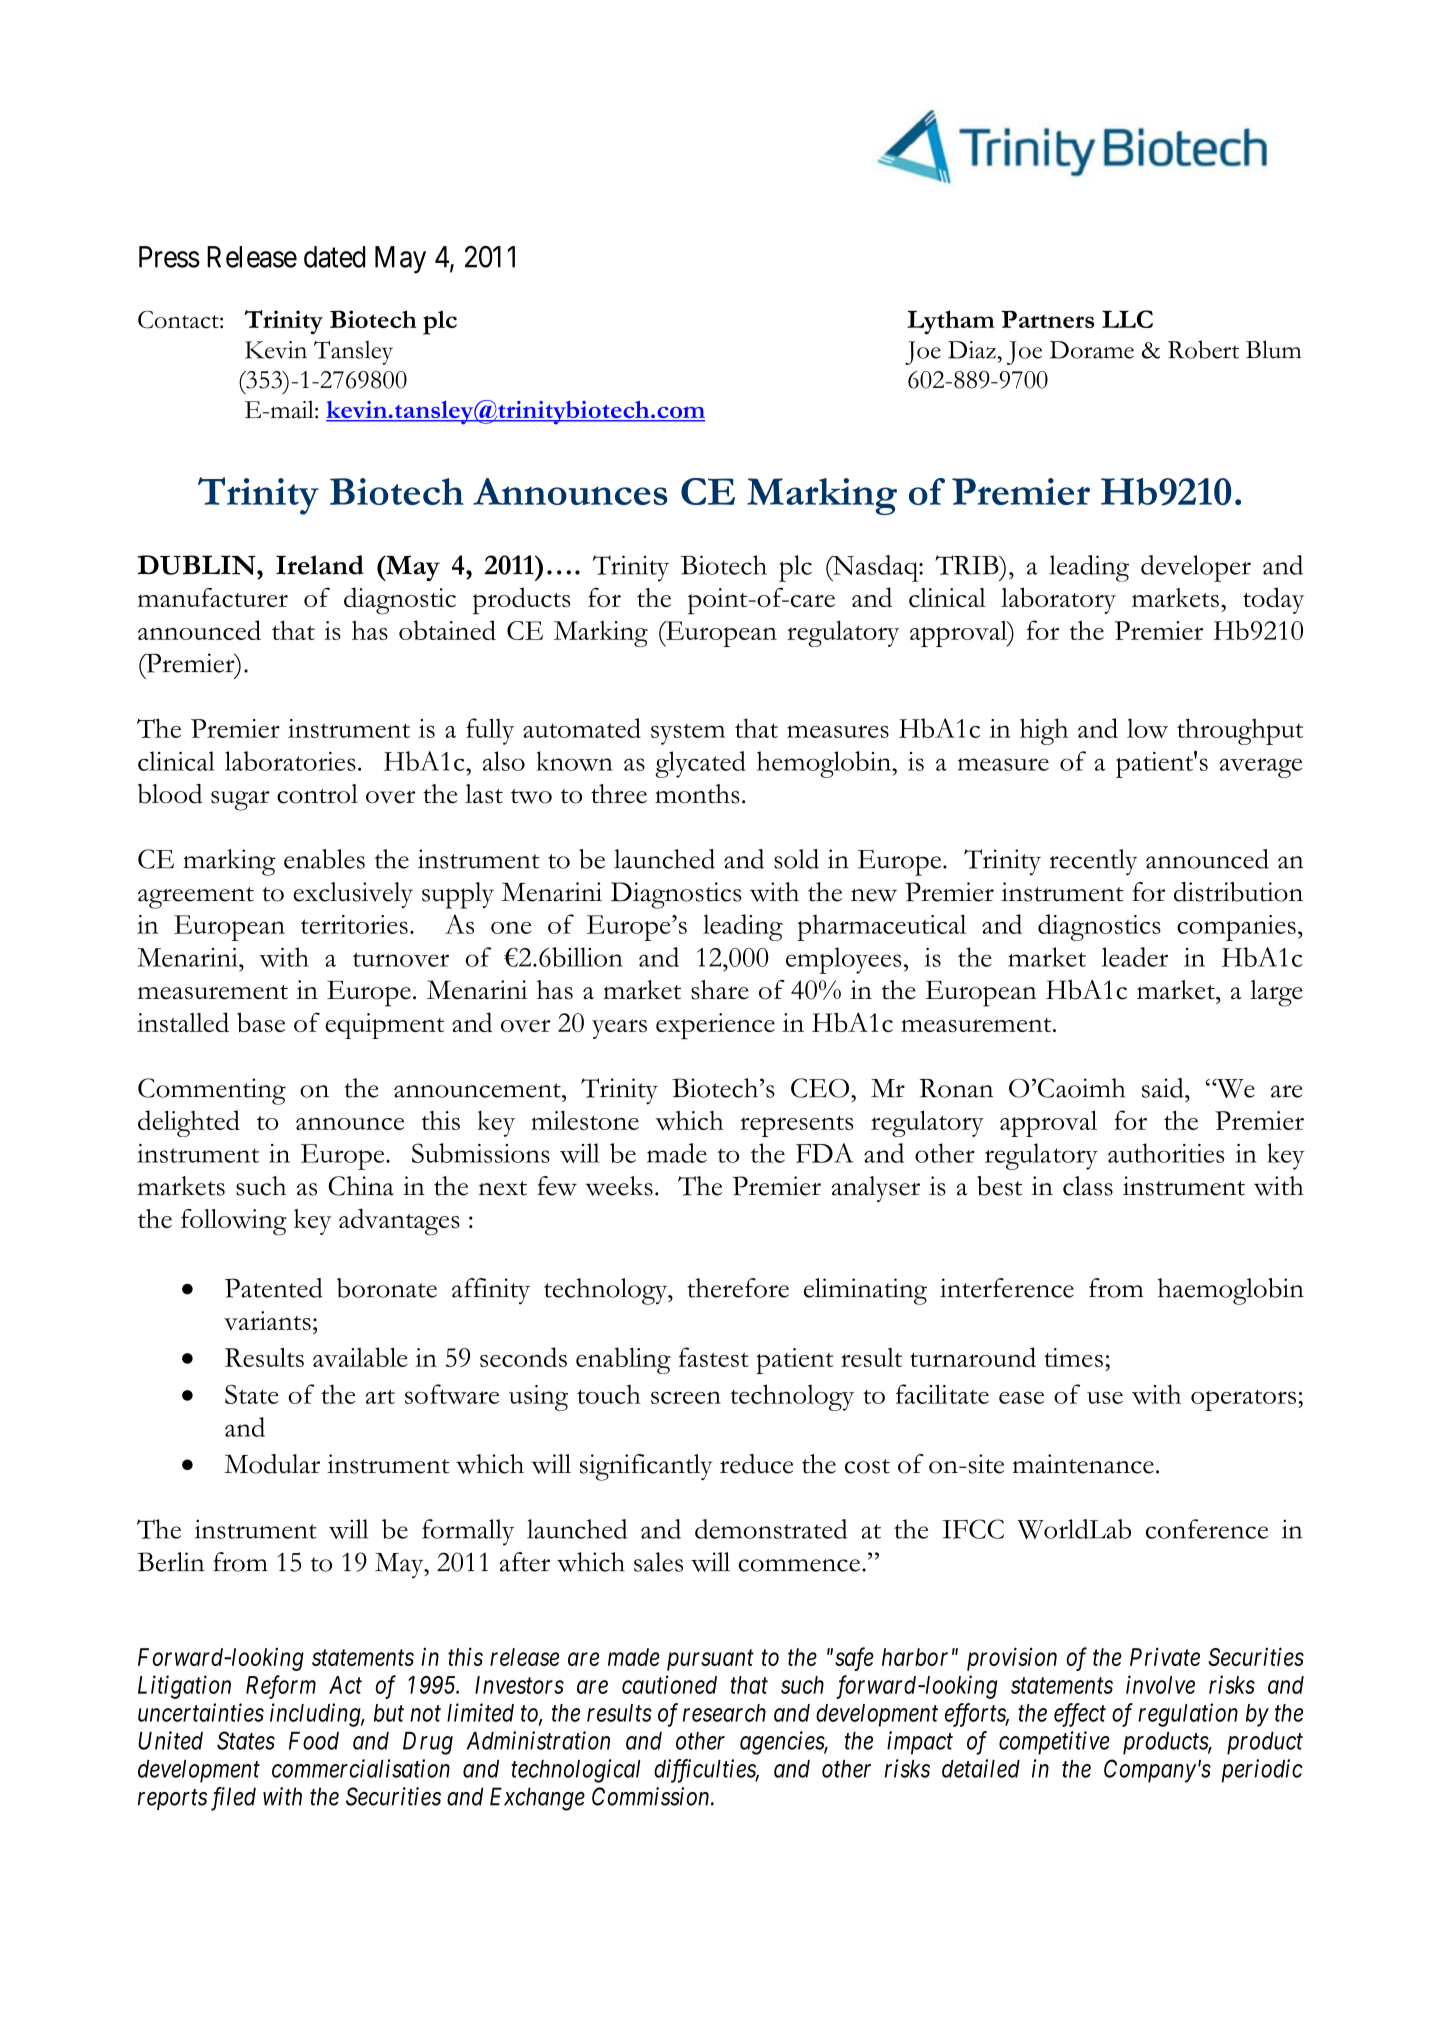 The image size is (1441, 2037). Describe the element at coordinates (213, 597) in the image. I see `manufacturer` at that location.
